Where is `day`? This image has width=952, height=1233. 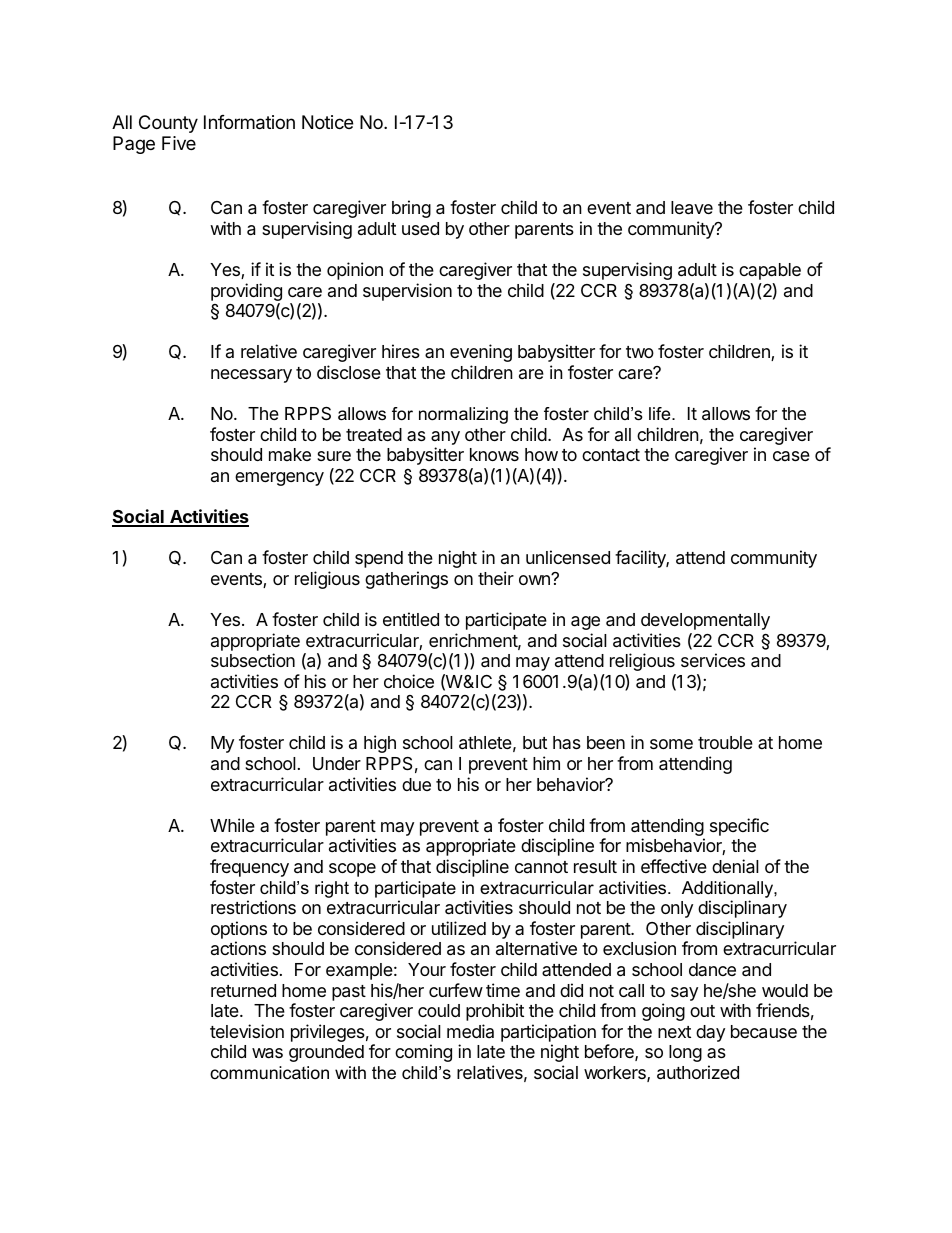
day is located at coordinates (710, 1033).
